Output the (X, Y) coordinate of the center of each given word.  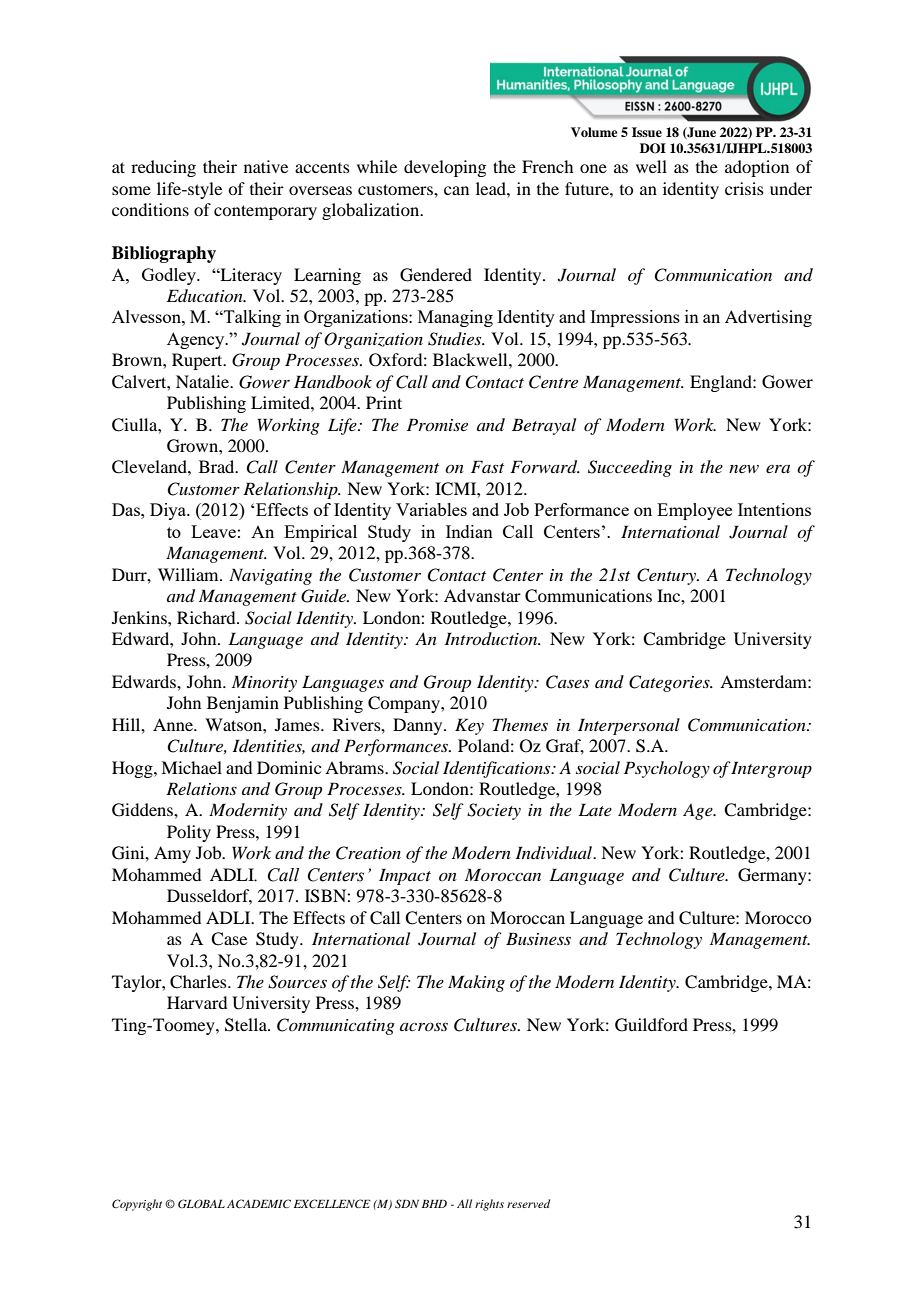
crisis (744, 188)
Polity (189, 833)
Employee (694, 511)
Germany (773, 876)
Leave (213, 531)
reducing (163, 168)
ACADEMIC (259, 1203)
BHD (434, 1204)
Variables (431, 509)
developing (445, 168)
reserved (528, 1203)
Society (494, 811)
